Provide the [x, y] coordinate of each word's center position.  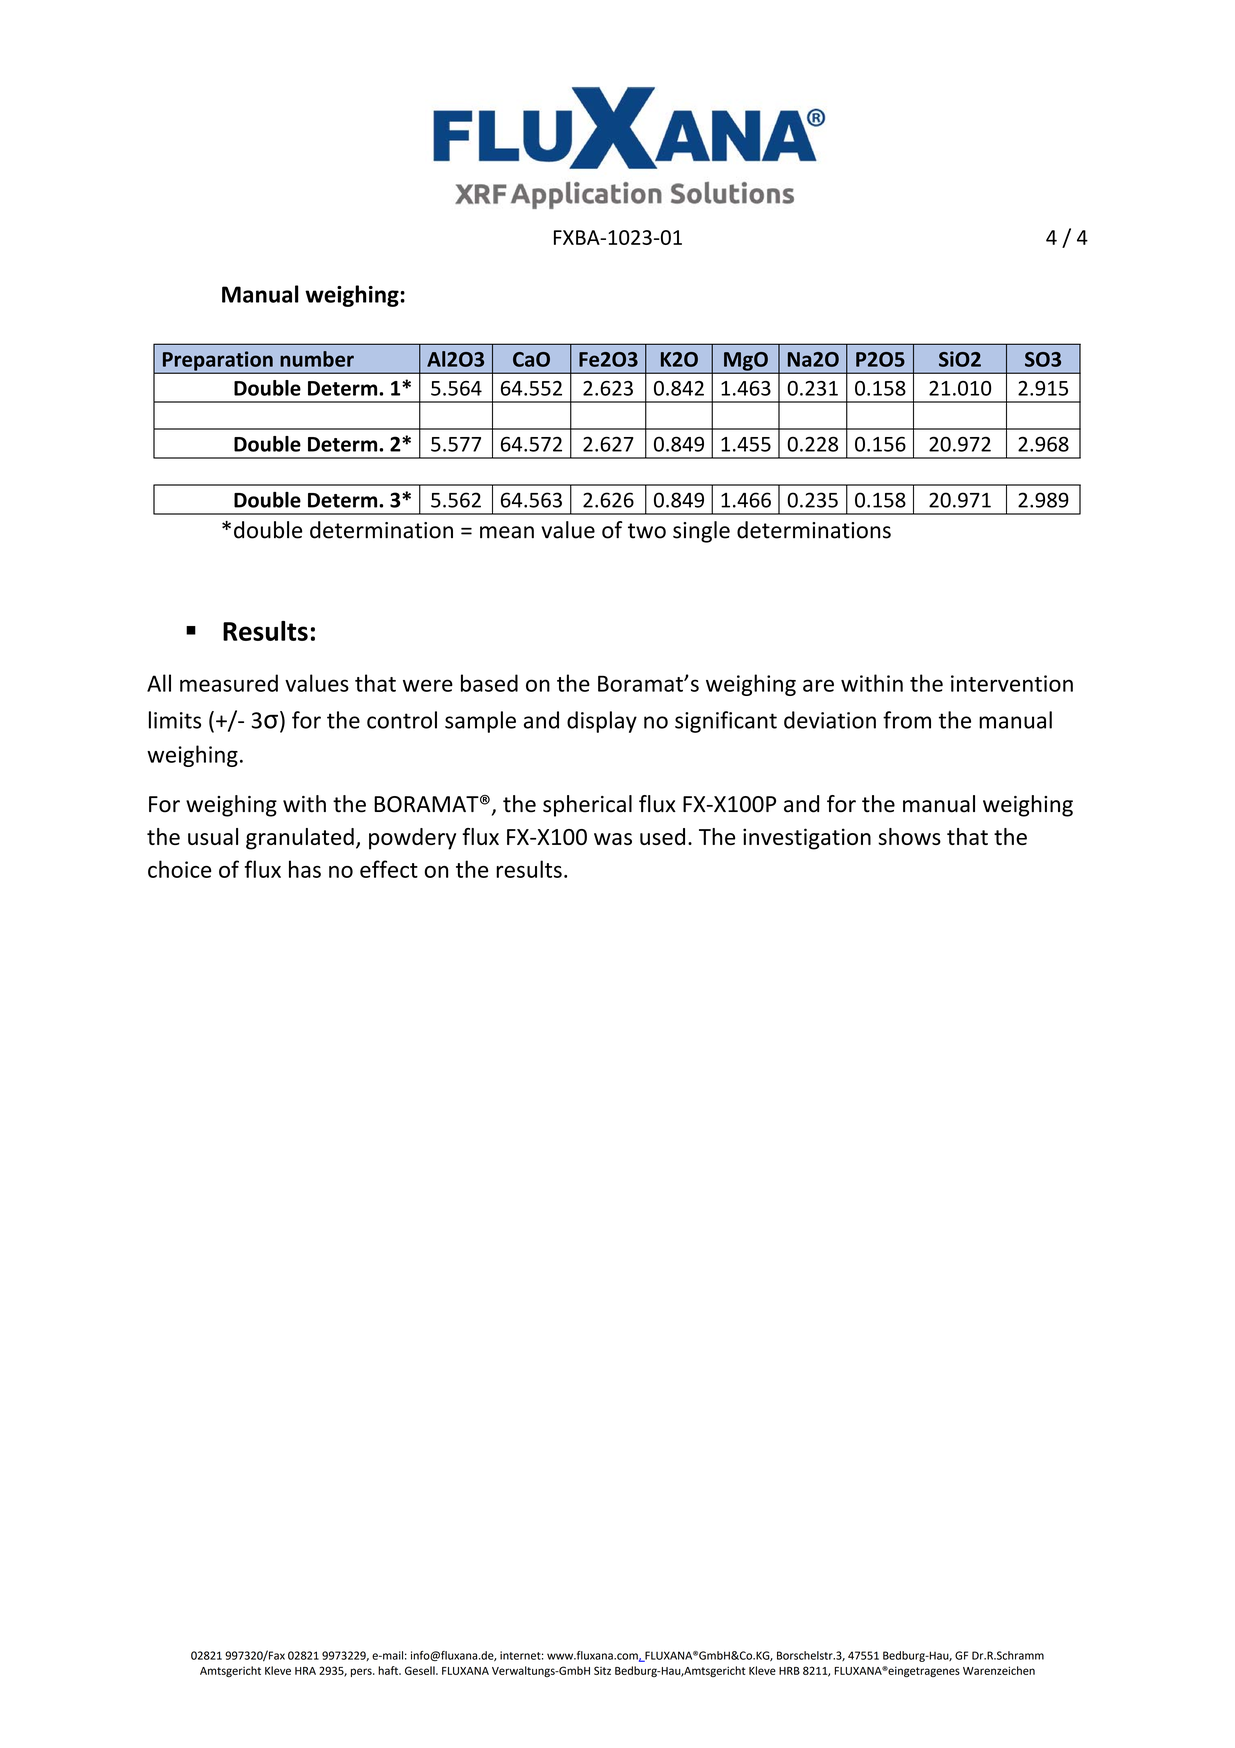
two [647, 531]
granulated [300, 839]
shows [909, 836]
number [317, 359]
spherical [587, 806]
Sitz [602, 1670]
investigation [807, 839]
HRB [789, 1671]
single [701, 532]
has [305, 869]
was [613, 839]
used [662, 836]
